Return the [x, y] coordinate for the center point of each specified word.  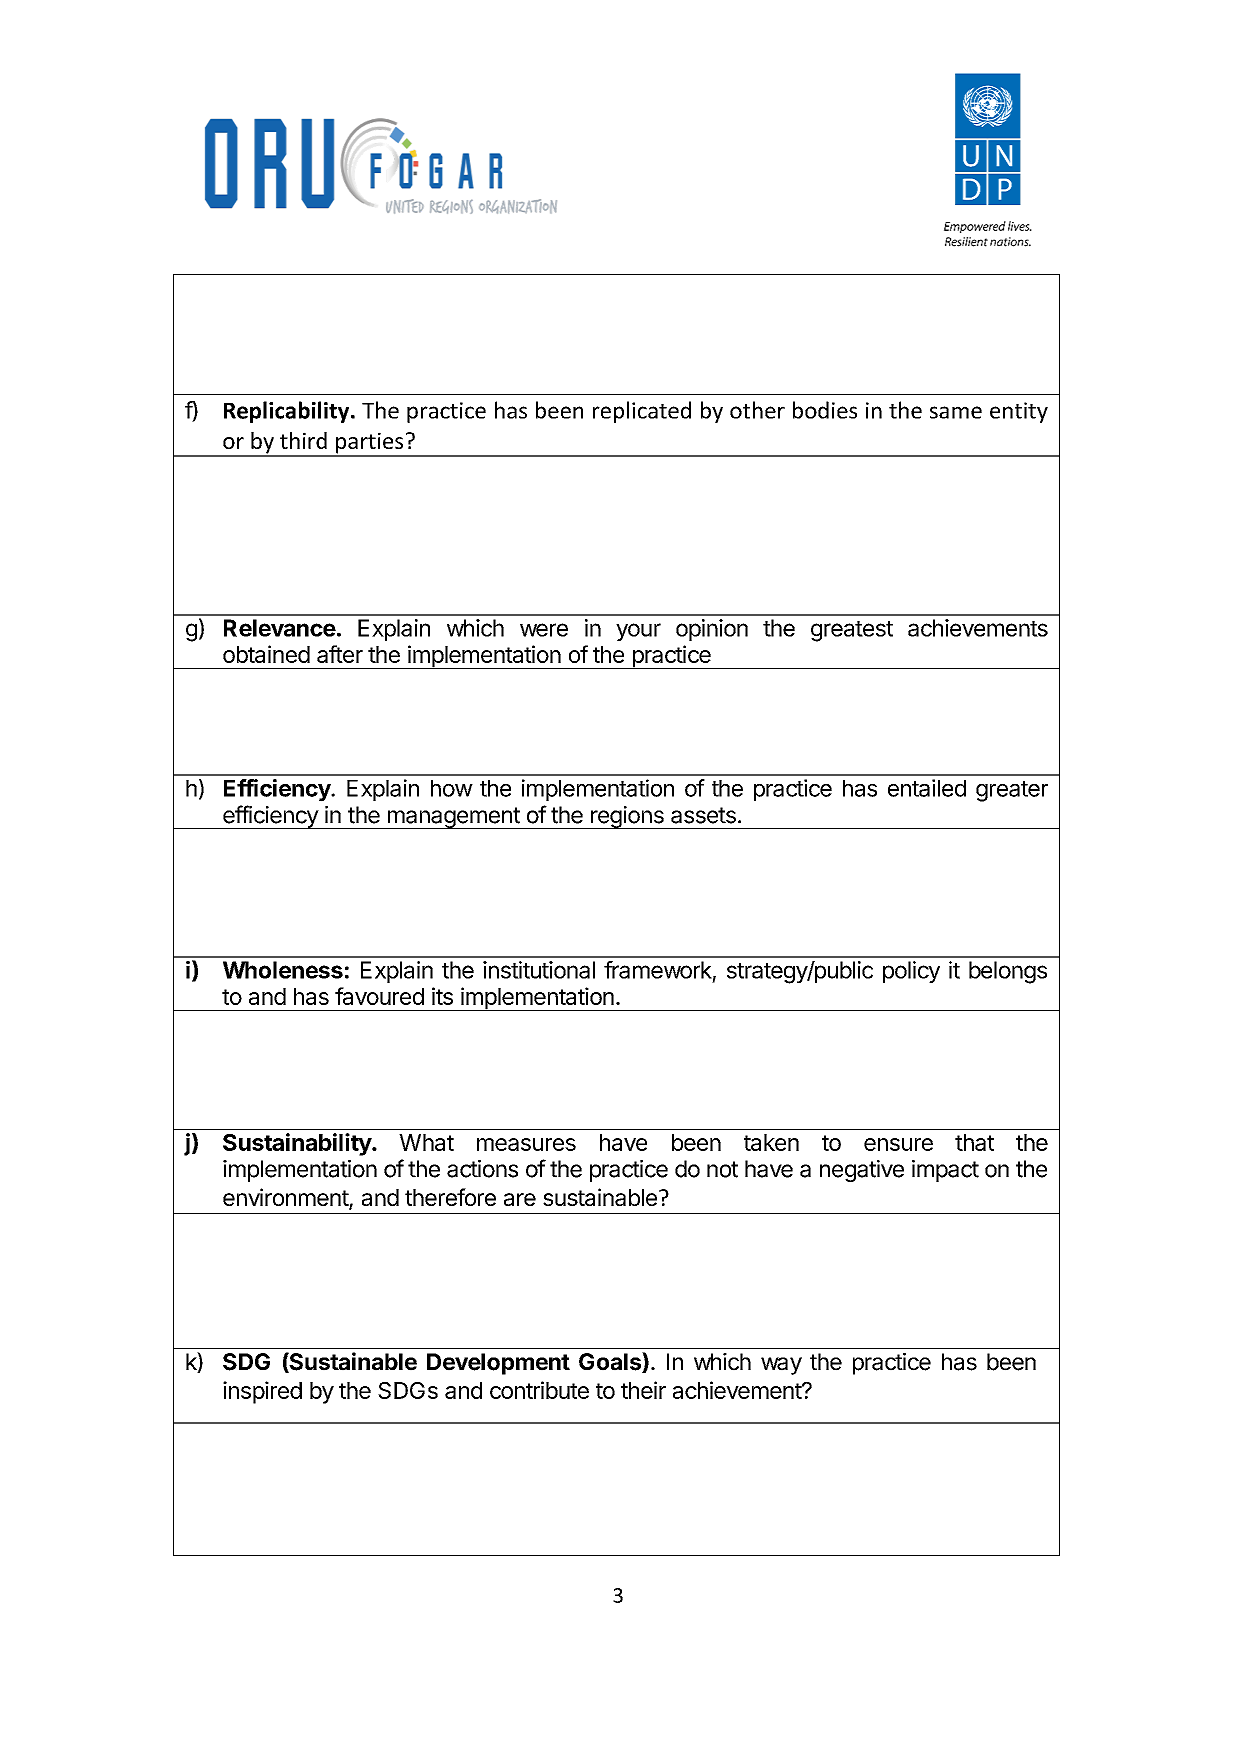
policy [911, 972]
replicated [642, 412]
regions [627, 817]
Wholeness [283, 970]
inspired [262, 1392]
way [781, 1366]
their [643, 1390]
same [956, 412]
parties [370, 444]
